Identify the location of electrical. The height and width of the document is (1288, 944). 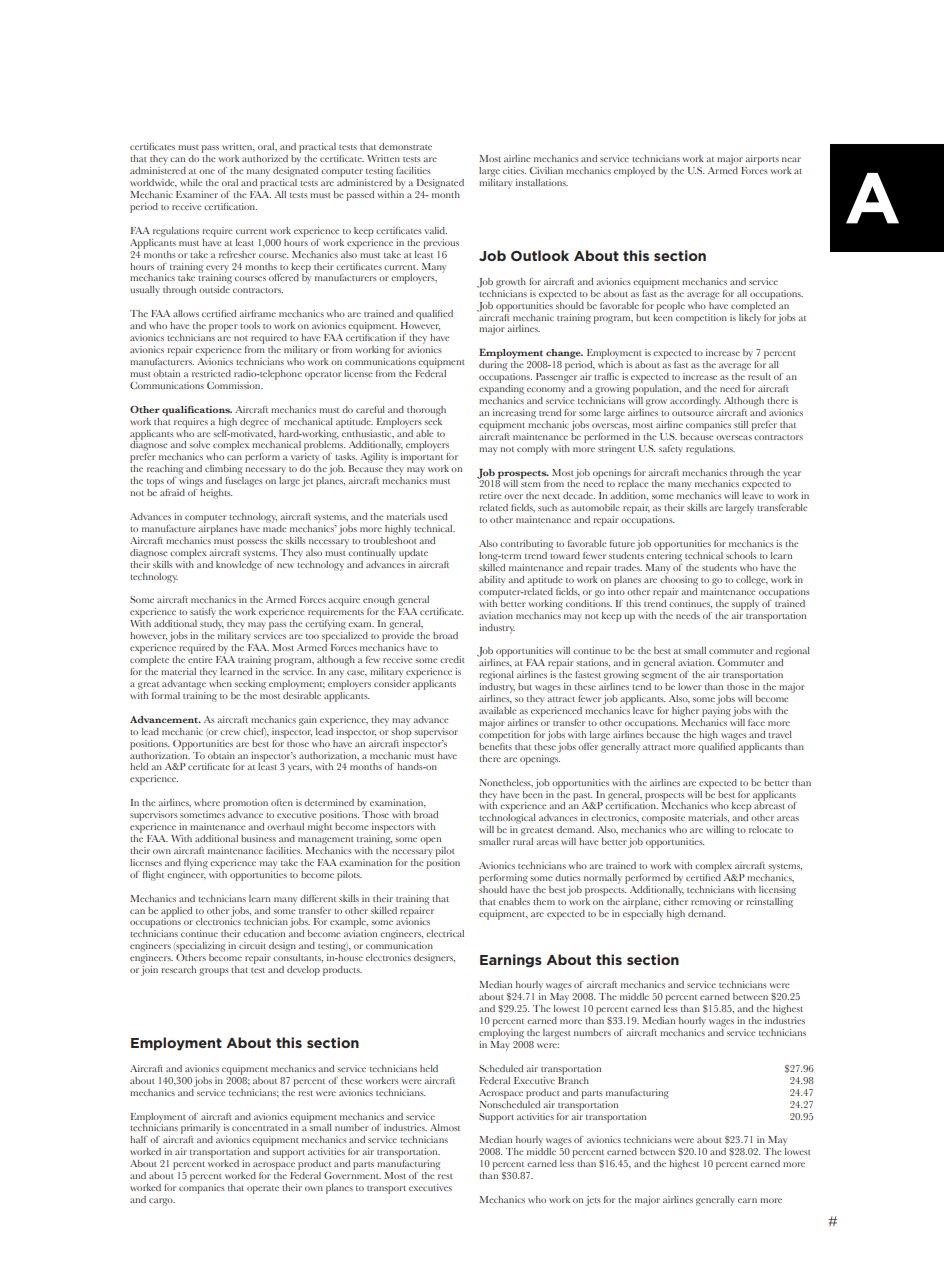
(445, 933).
